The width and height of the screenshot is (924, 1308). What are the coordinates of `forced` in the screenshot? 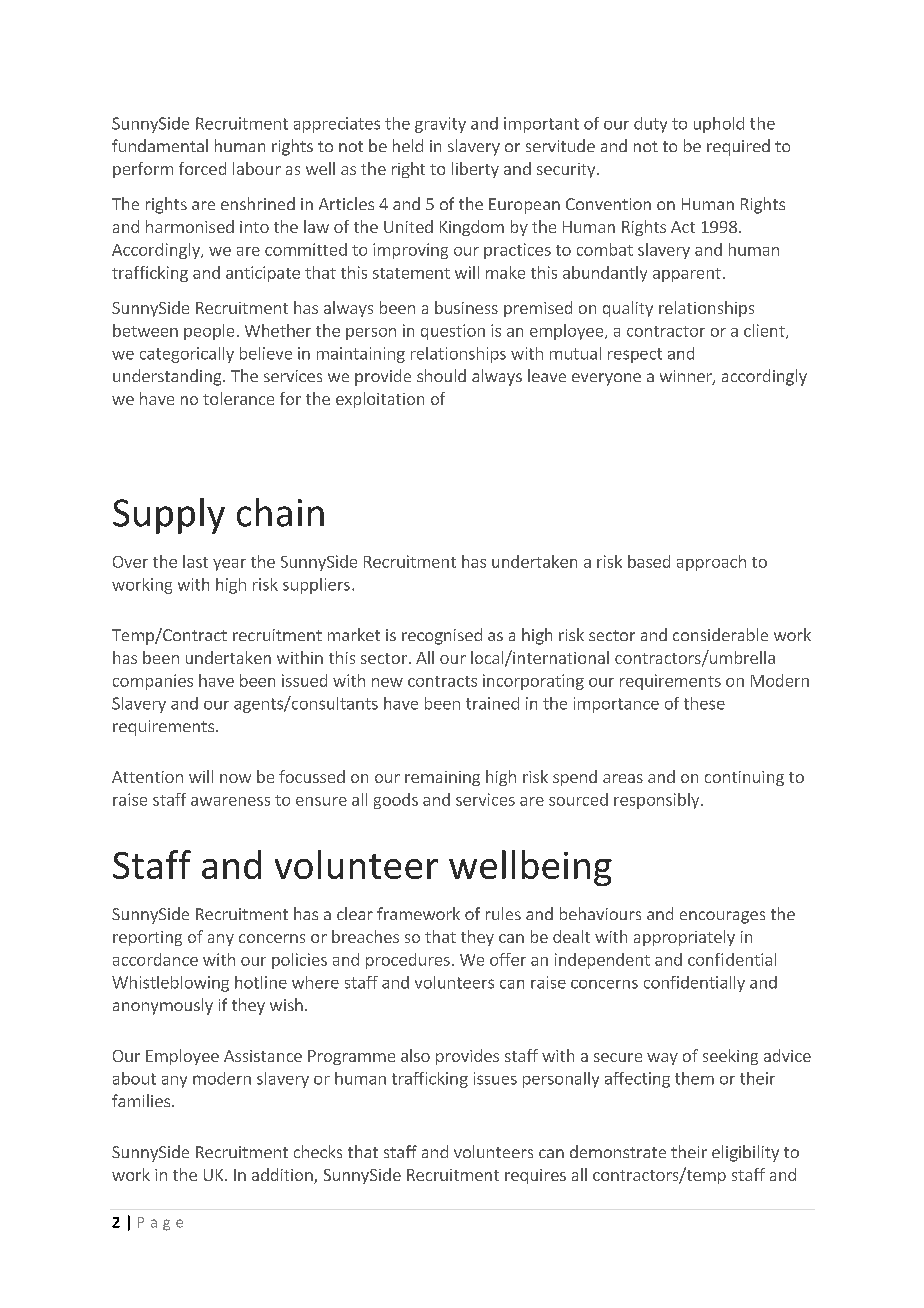 It's located at (202, 168).
